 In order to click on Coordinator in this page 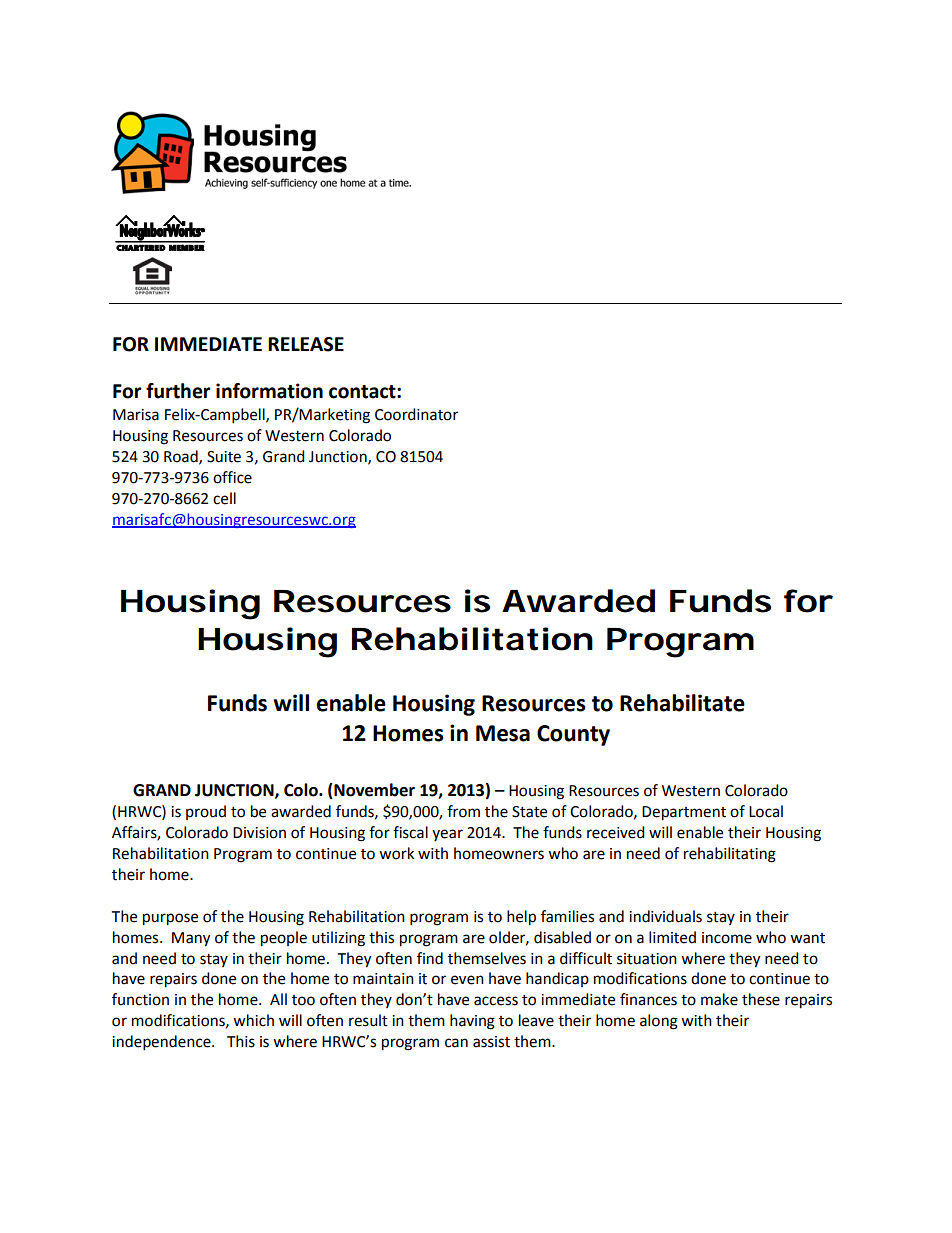, I will do `click(416, 414)`.
